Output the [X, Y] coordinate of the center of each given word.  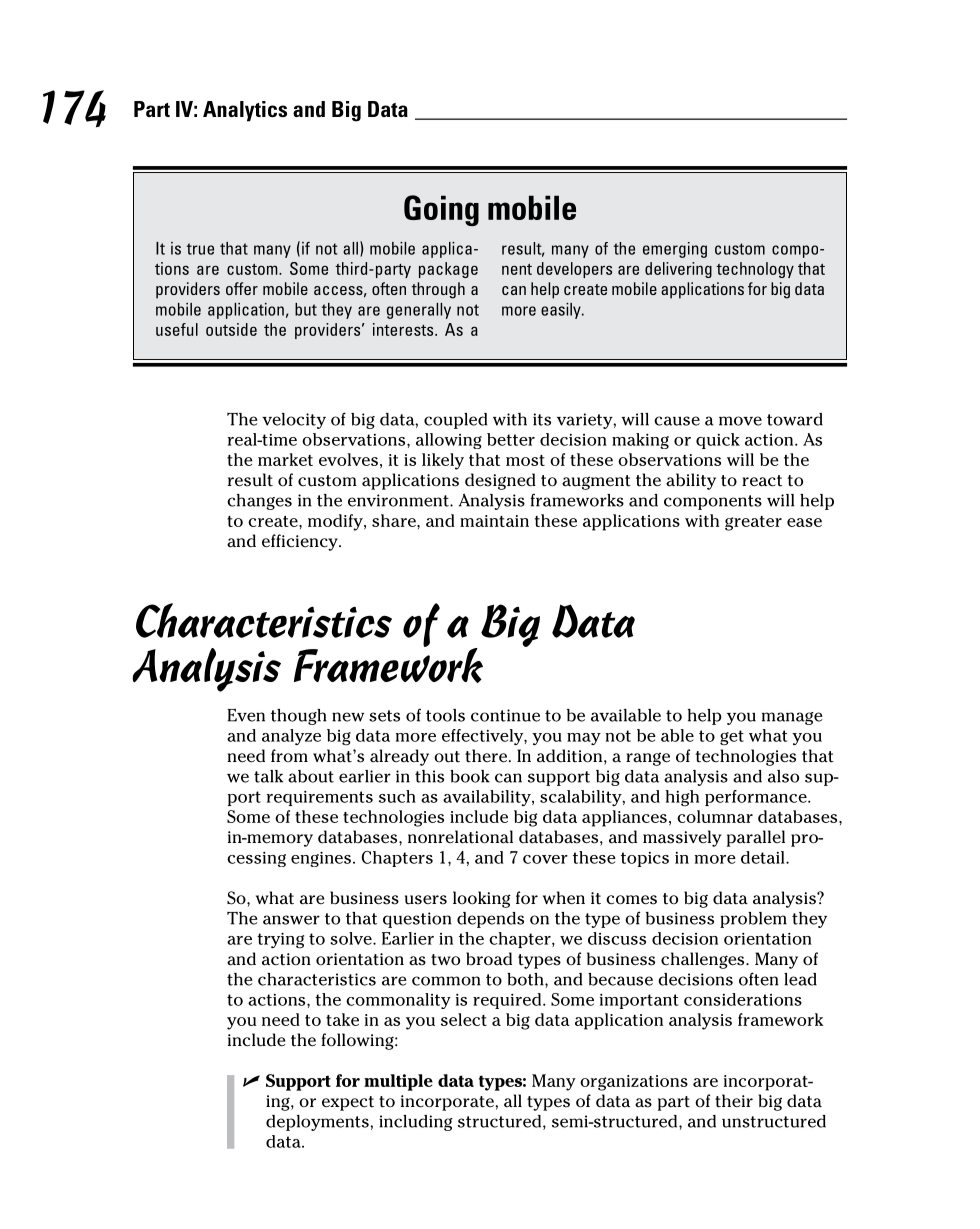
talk [268, 776]
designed [500, 481]
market [285, 459]
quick [718, 441]
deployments [318, 1123]
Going [441, 210]
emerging [675, 250]
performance [757, 798]
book [470, 776]
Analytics [245, 111]
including [416, 1123]
